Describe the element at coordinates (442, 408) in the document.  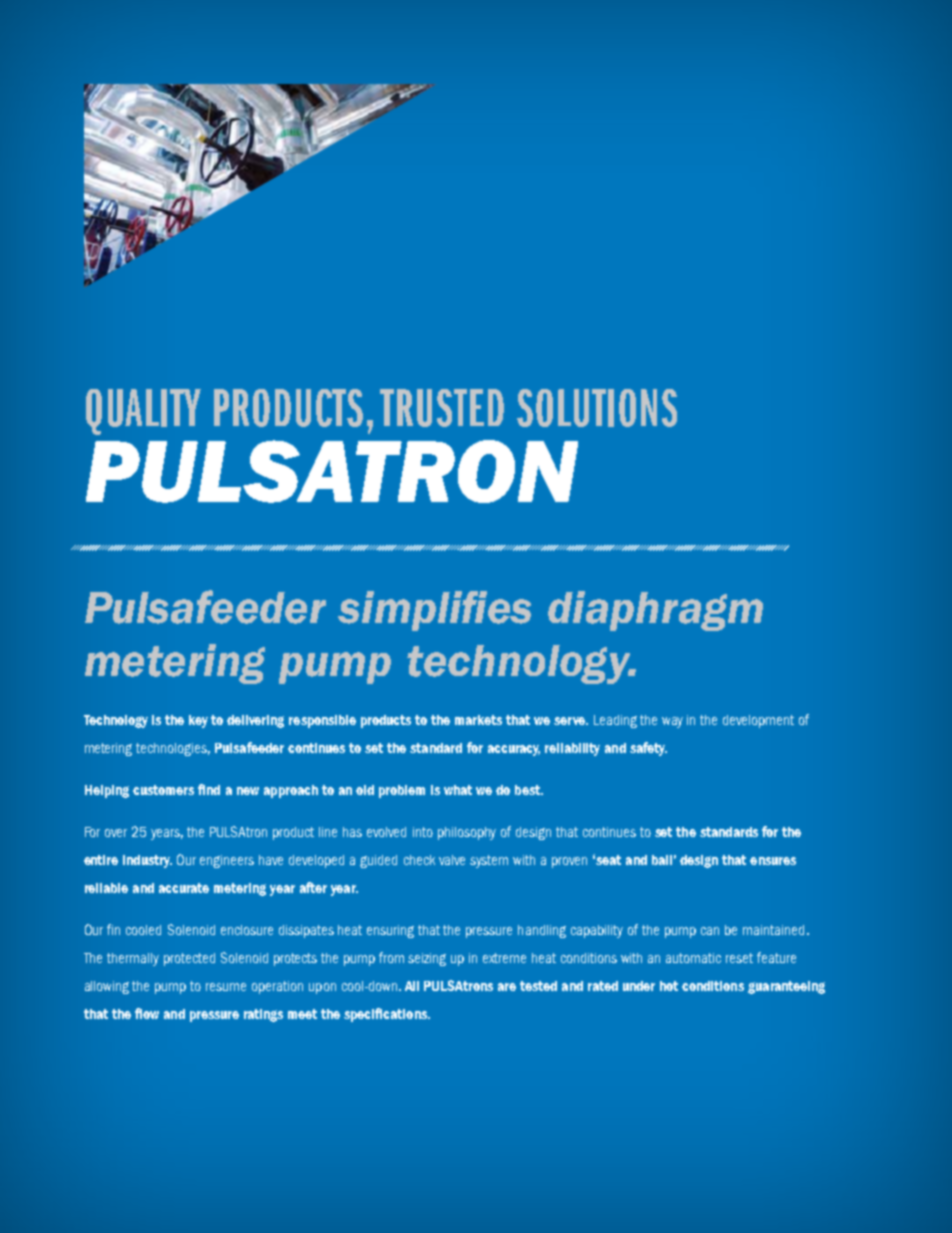
I see `TRUSTED` at that location.
